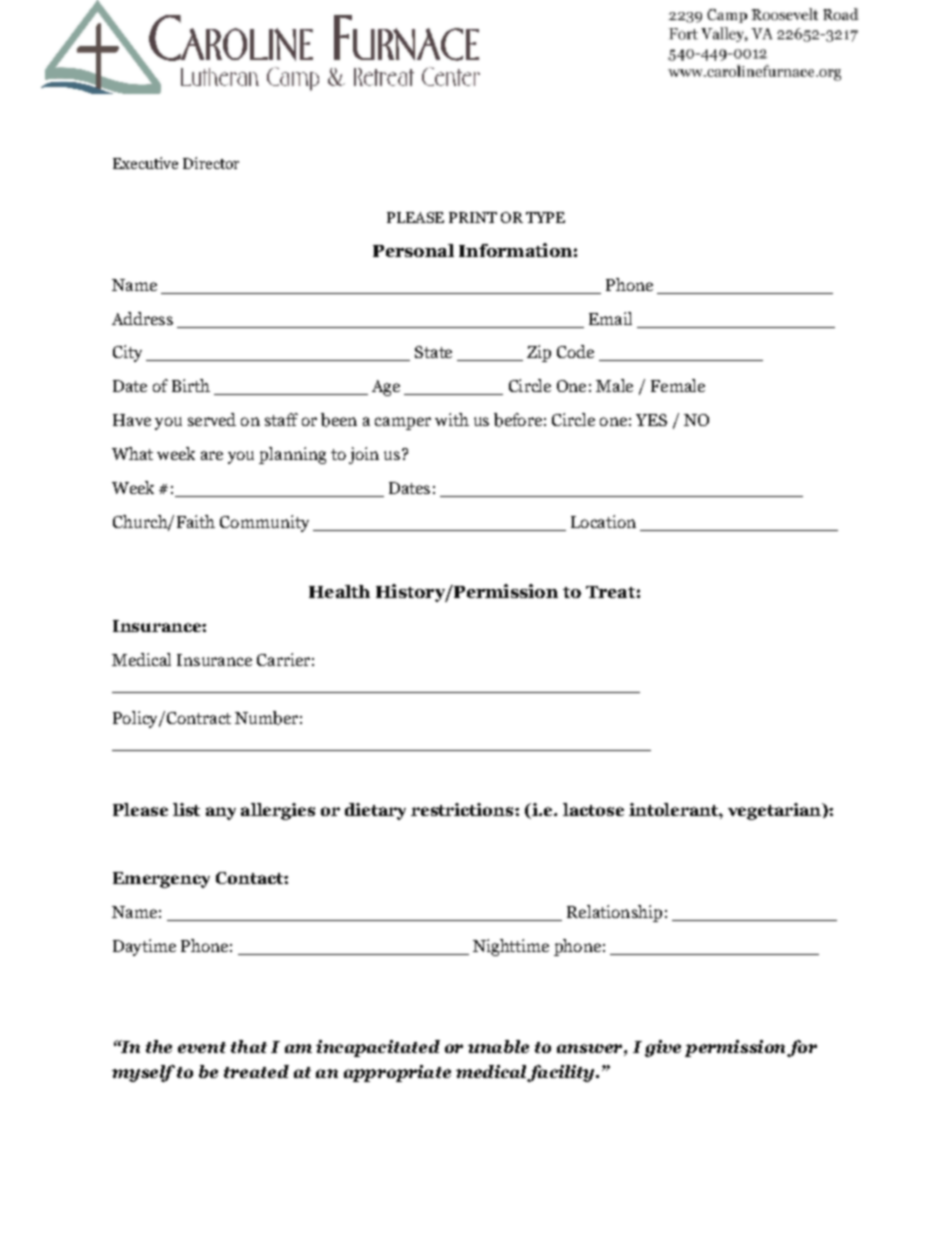 This screenshot has width=952, height=1233. I want to click on PRINT, so click(473, 217).
